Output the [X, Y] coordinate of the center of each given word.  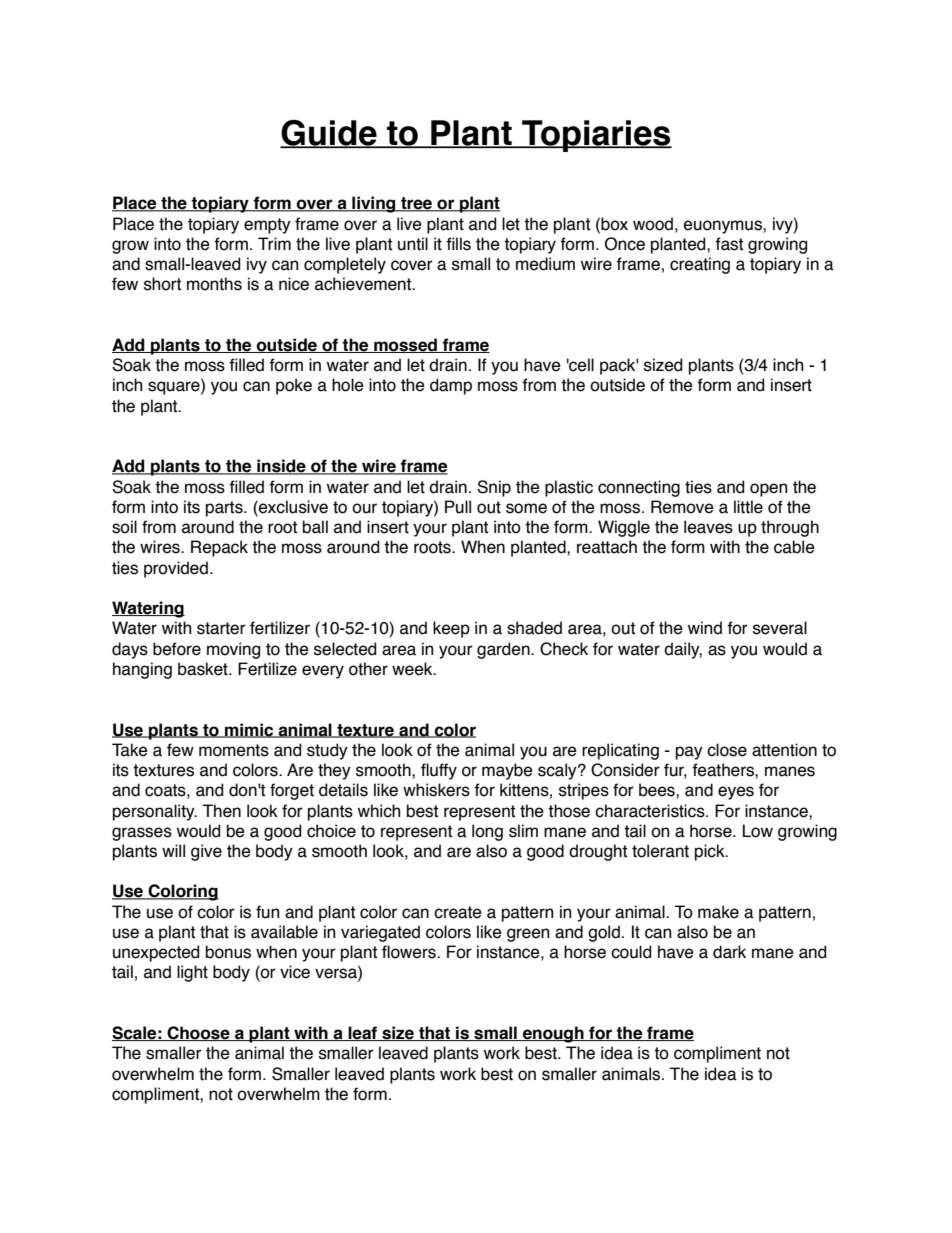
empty [267, 226]
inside [281, 467]
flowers [410, 952]
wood [653, 224]
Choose [198, 1033]
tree [416, 204]
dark [729, 952]
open [768, 490]
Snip [494, 488]
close [727, 750]
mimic [249, 730]
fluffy [439, 771]
